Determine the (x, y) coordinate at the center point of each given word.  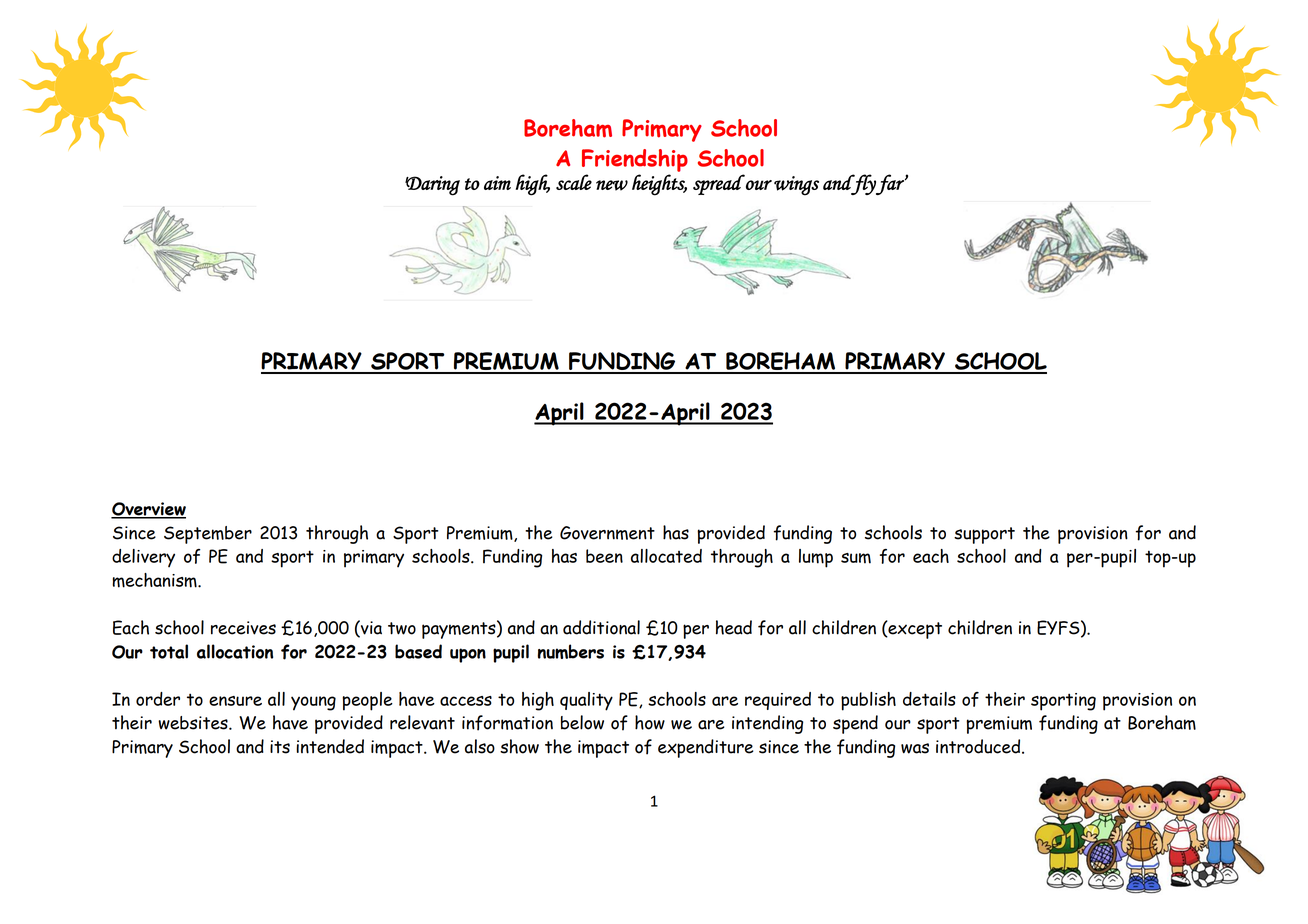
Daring (432, 186)
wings (796, 186)
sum (856, 558)
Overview (148, 510)
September (208, 535)
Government (607, 533)
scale (574, 182)
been (604, 556)
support (984, 535)
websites (194, 723)
